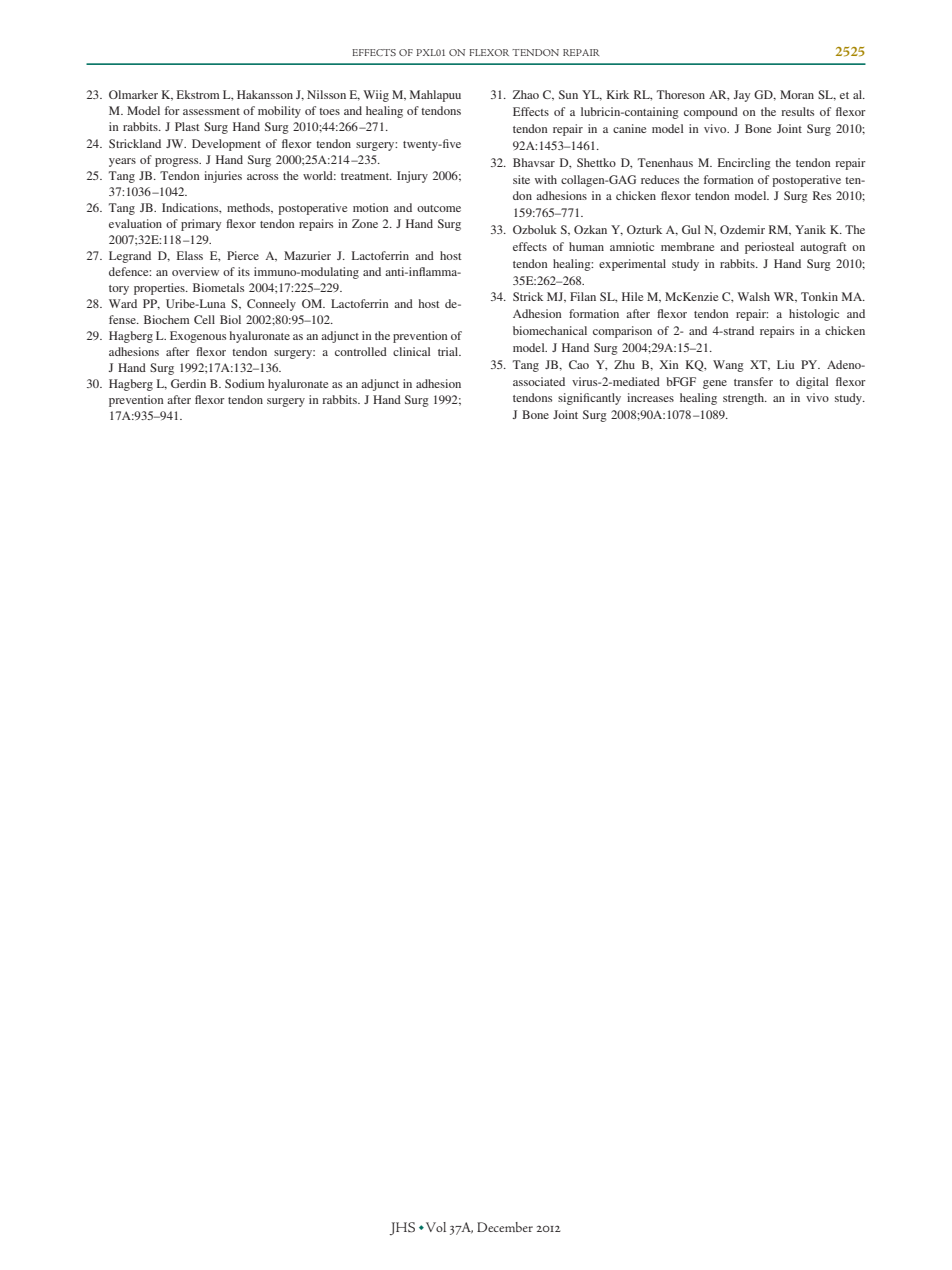  Describe the element at coordinates (753, 381) in the screenshot. I see `transfer` at that location.
